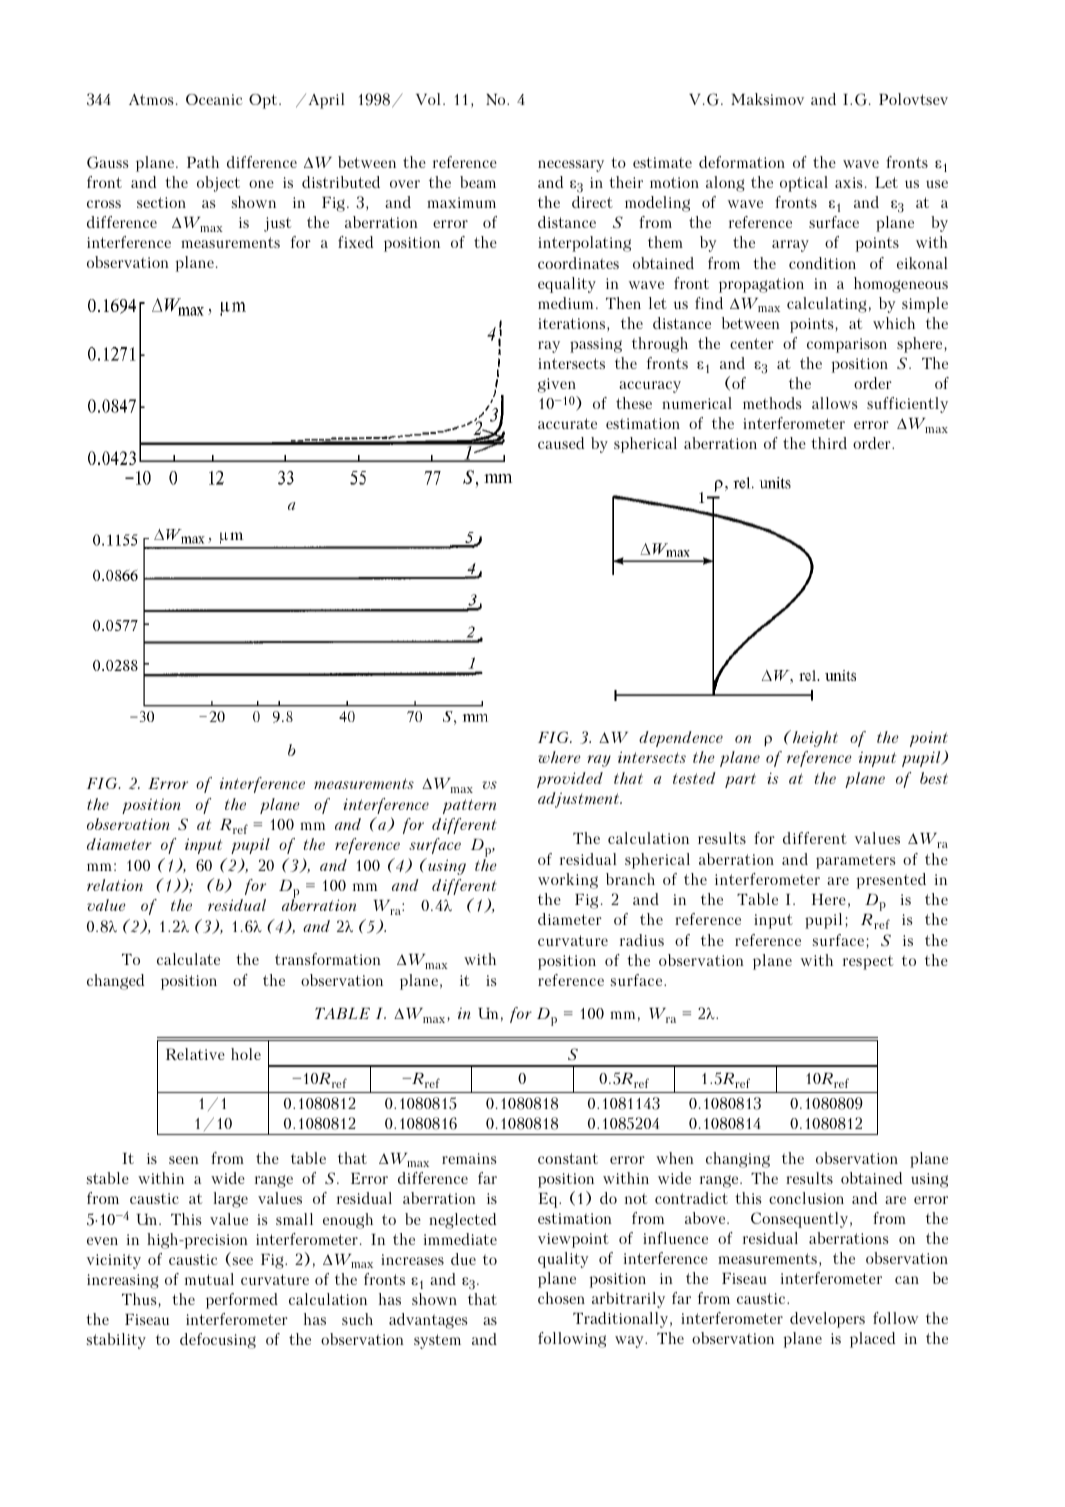  Describe the element at coordinates (827, 1320) in the screenshot. I see `developers` at that location.
